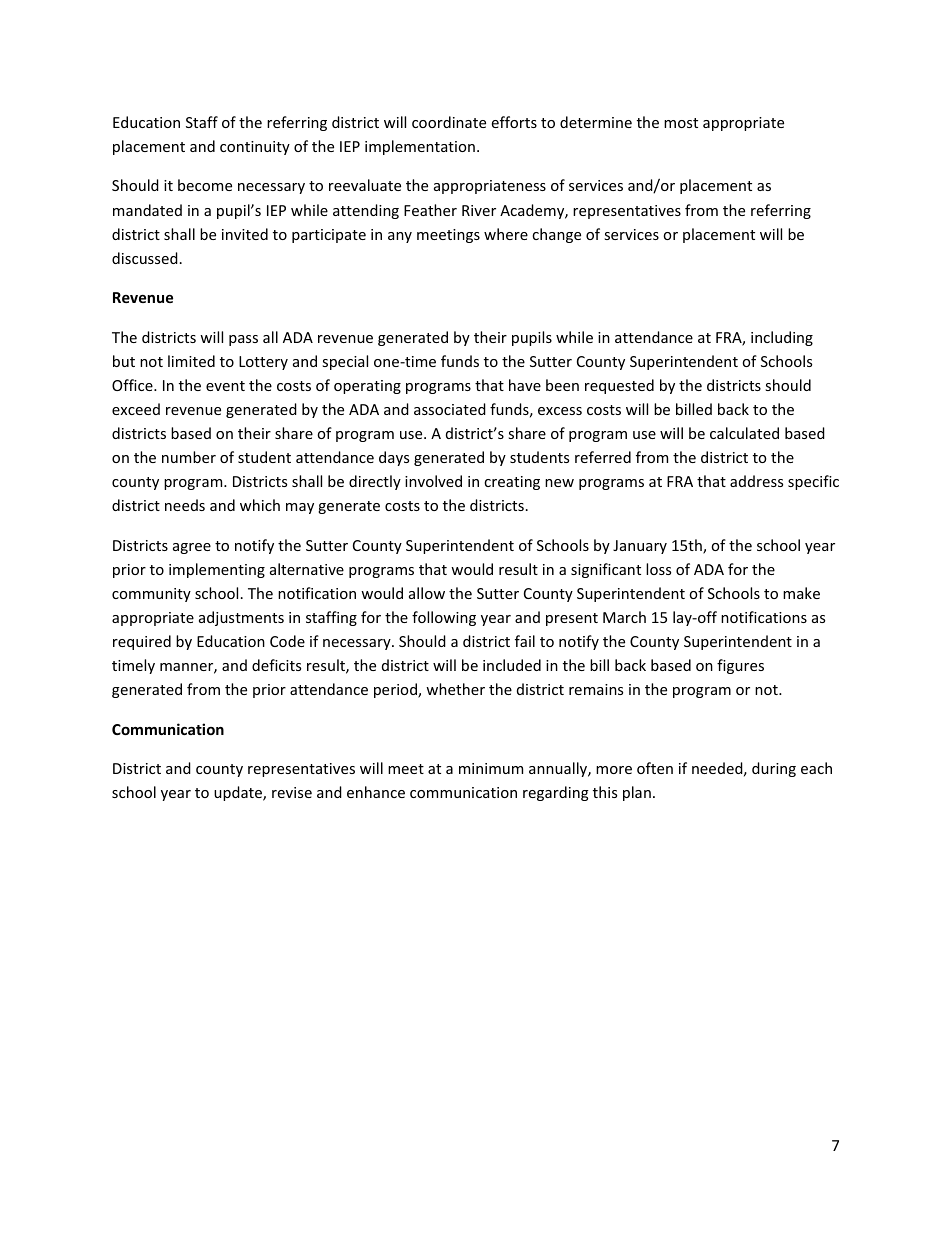 This screenshot has height=1233, width=952. I want to click on minimum, so click(491, 768).
